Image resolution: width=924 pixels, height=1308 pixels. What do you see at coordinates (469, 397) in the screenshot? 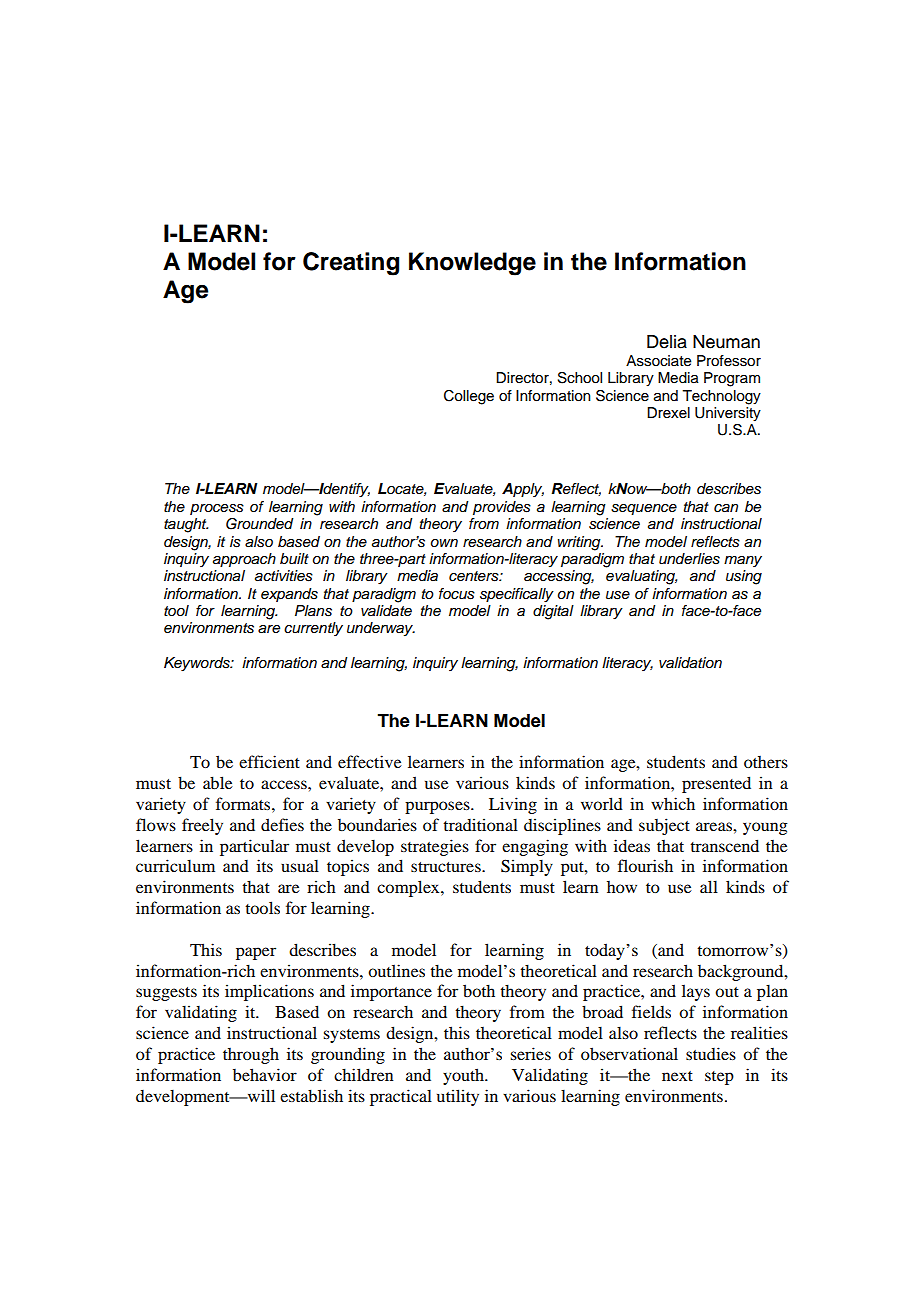
I see `College` at bounding box center [469, 397].
